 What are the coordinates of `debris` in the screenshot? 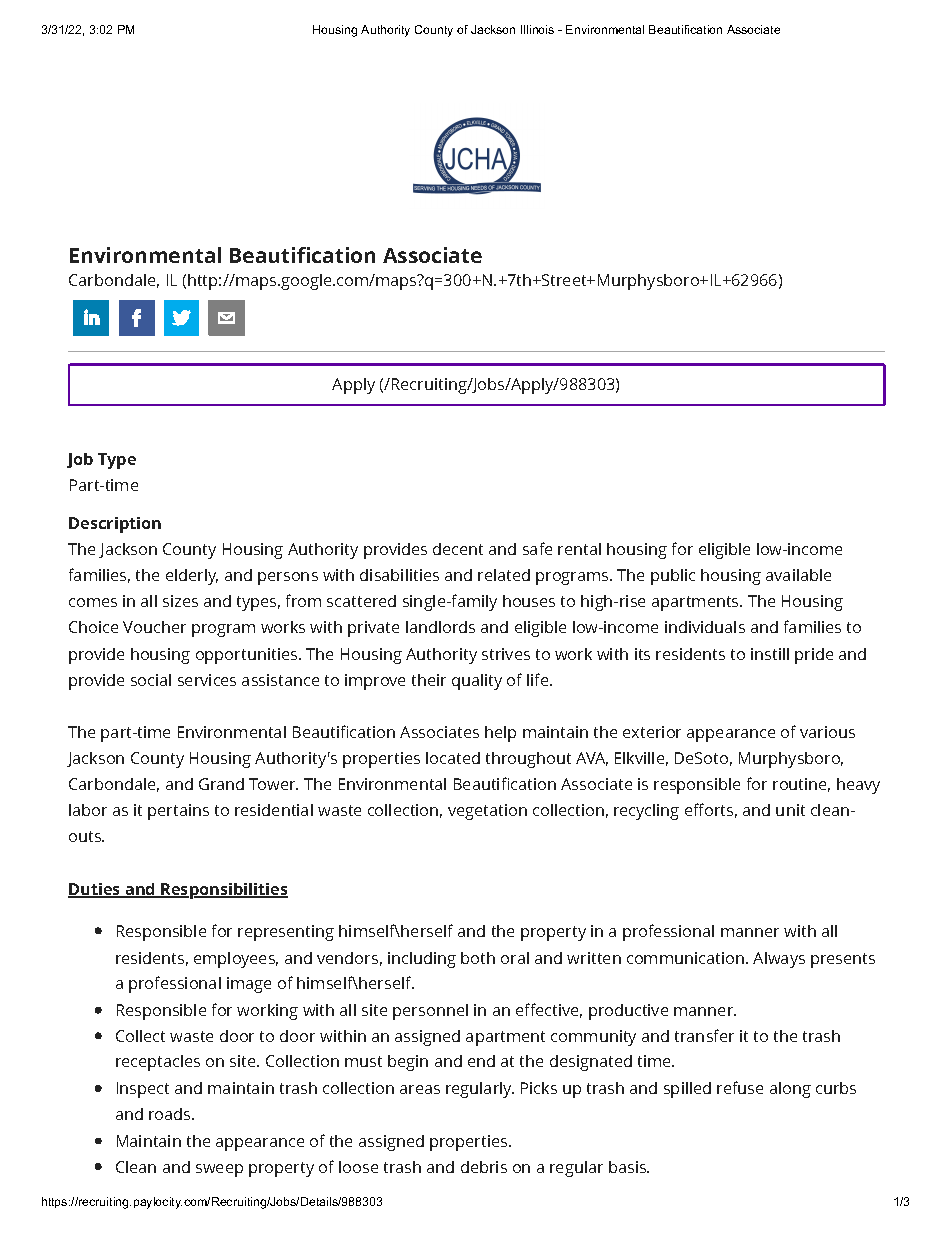 It's located at (484, 1167).
